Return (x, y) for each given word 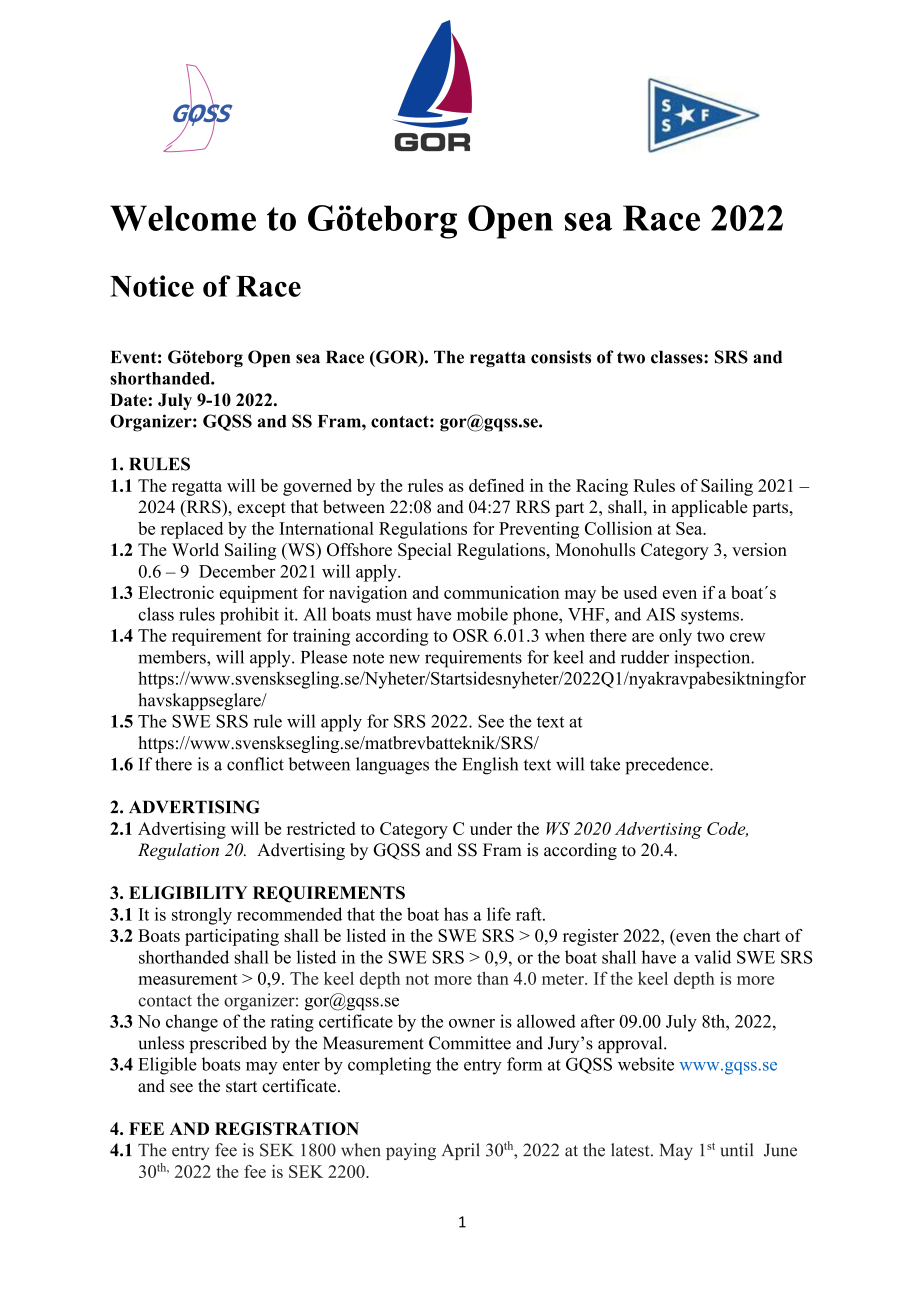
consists (561, 357)
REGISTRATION (287, 1128)
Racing (602, 487)
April (461, 1151)
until (737, 1150)
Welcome (183, 218)
